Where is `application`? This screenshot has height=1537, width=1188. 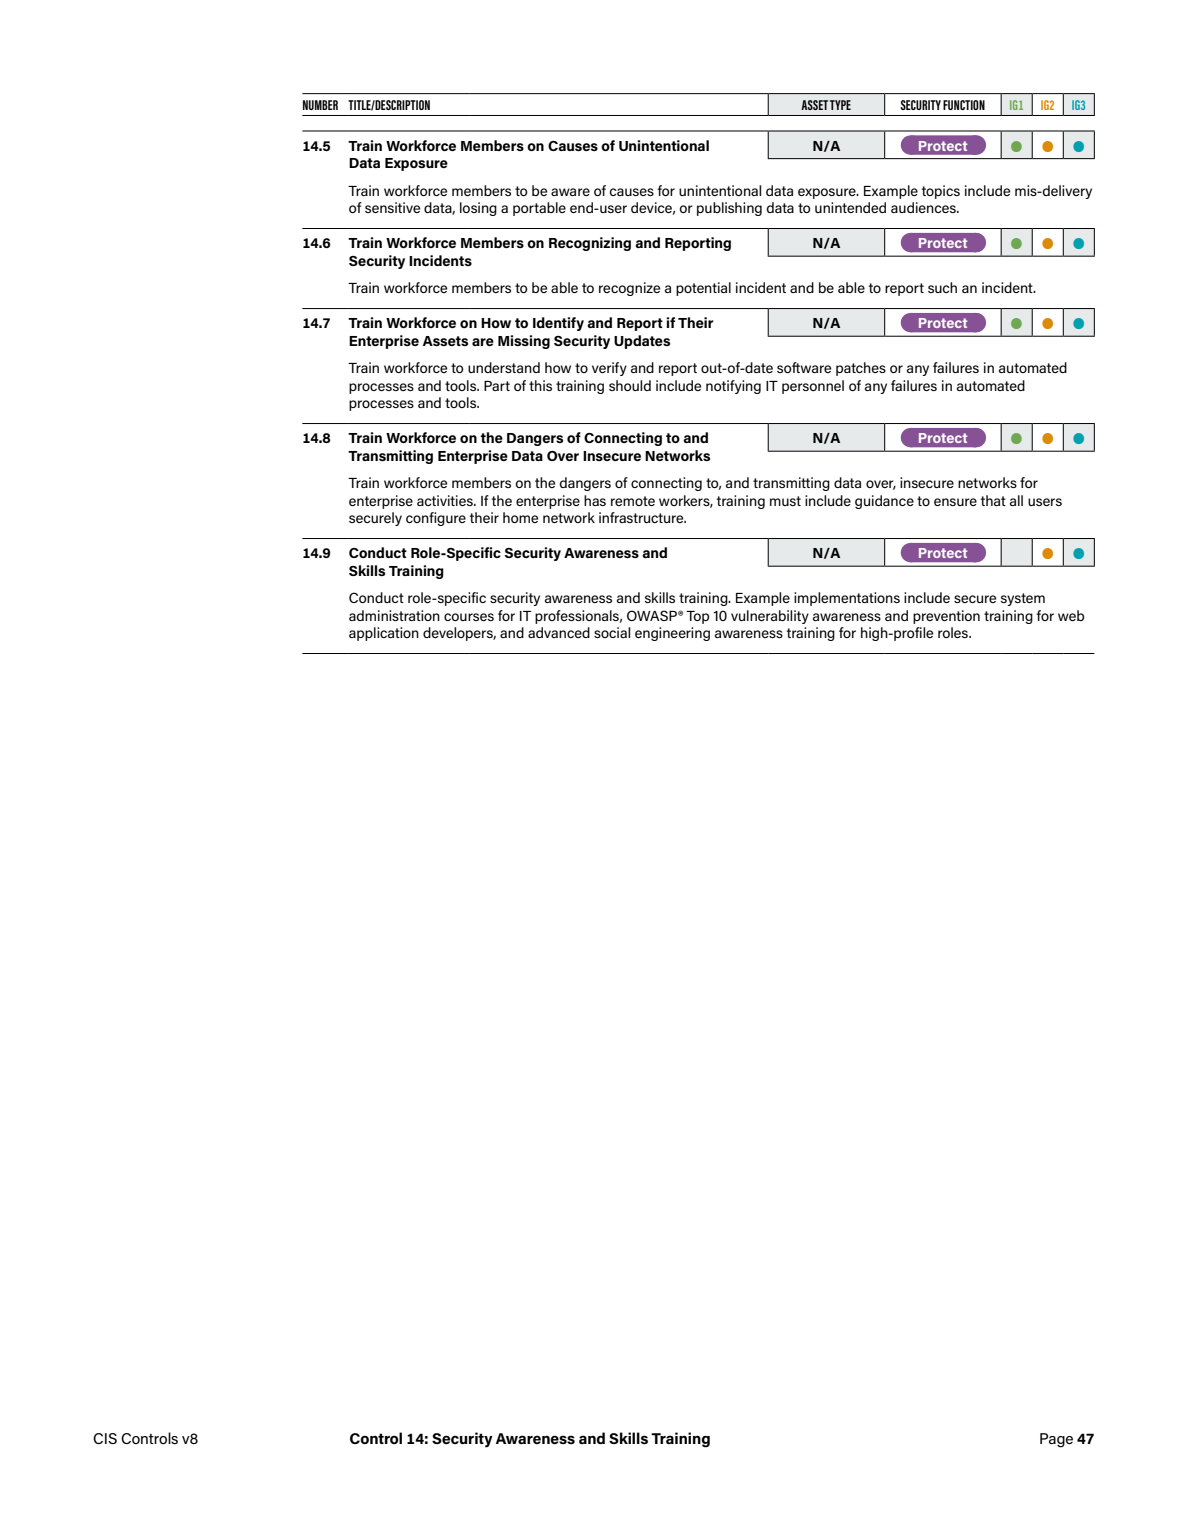
application is located at coordinates (384, 634).
